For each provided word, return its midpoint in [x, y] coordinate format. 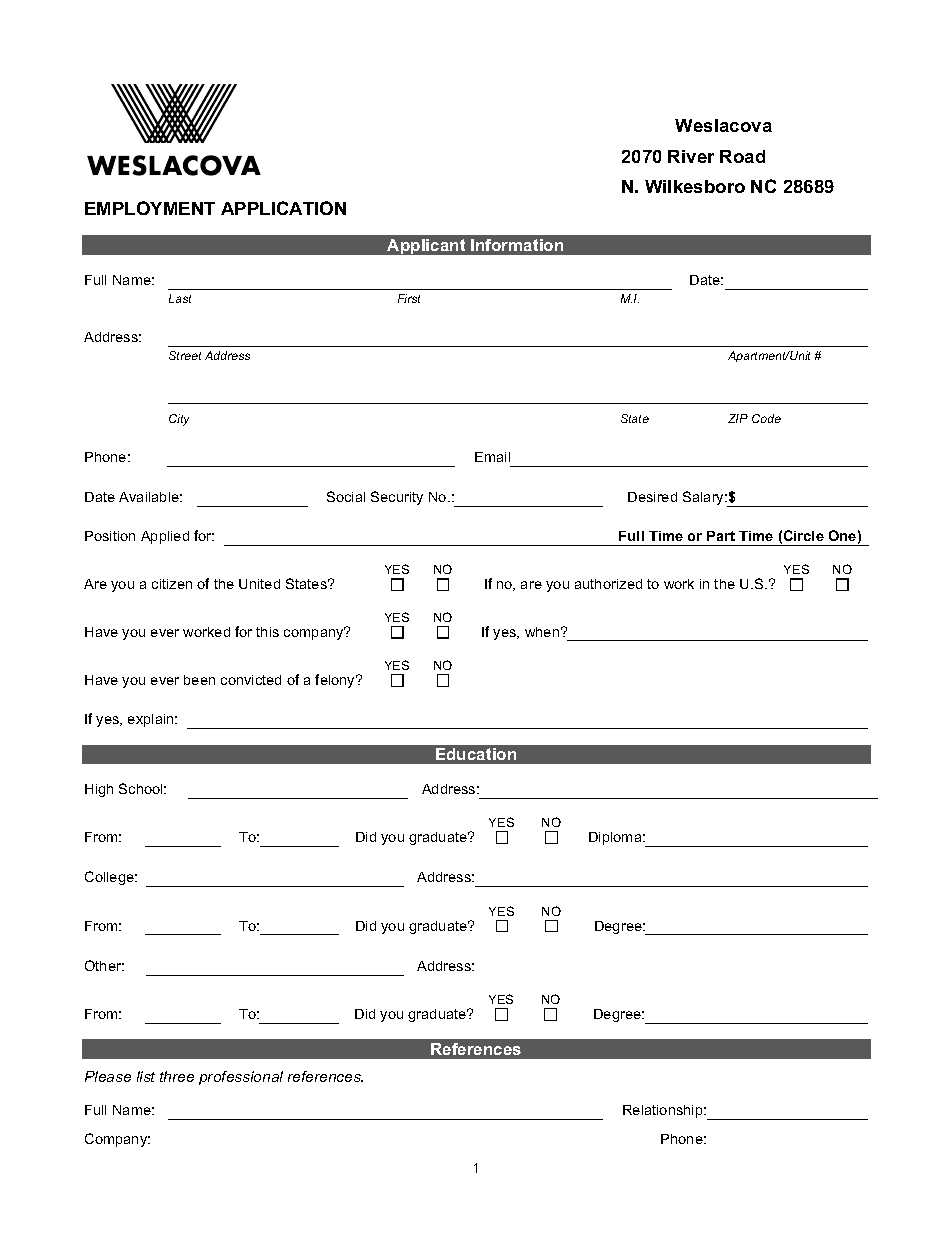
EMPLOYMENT [150, 208]
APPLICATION [283, 208]
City [179, 420]
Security [397, 498]
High [99, 790]
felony [336, 681]
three [177, 1076]
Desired [652, 497]
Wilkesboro [695, 186]
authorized [608, 584]
